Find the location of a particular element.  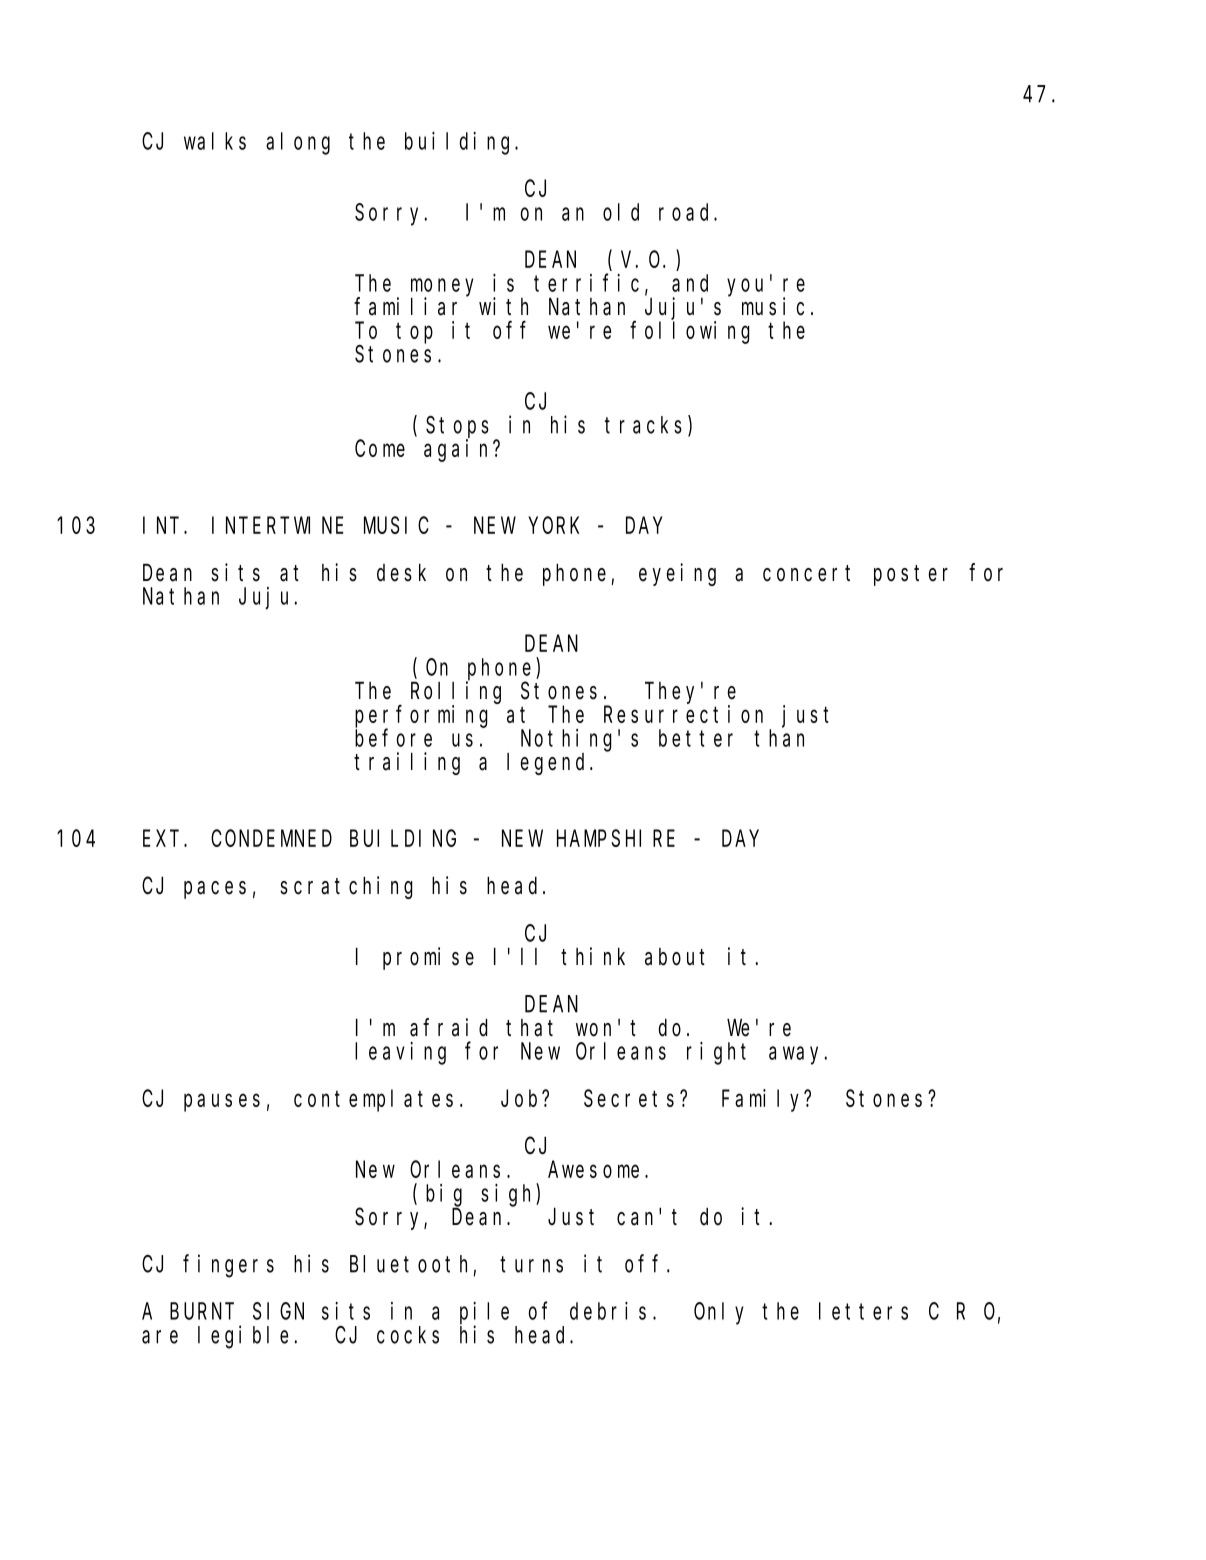

CONDEMNED is located at coordinates (271, 839).
